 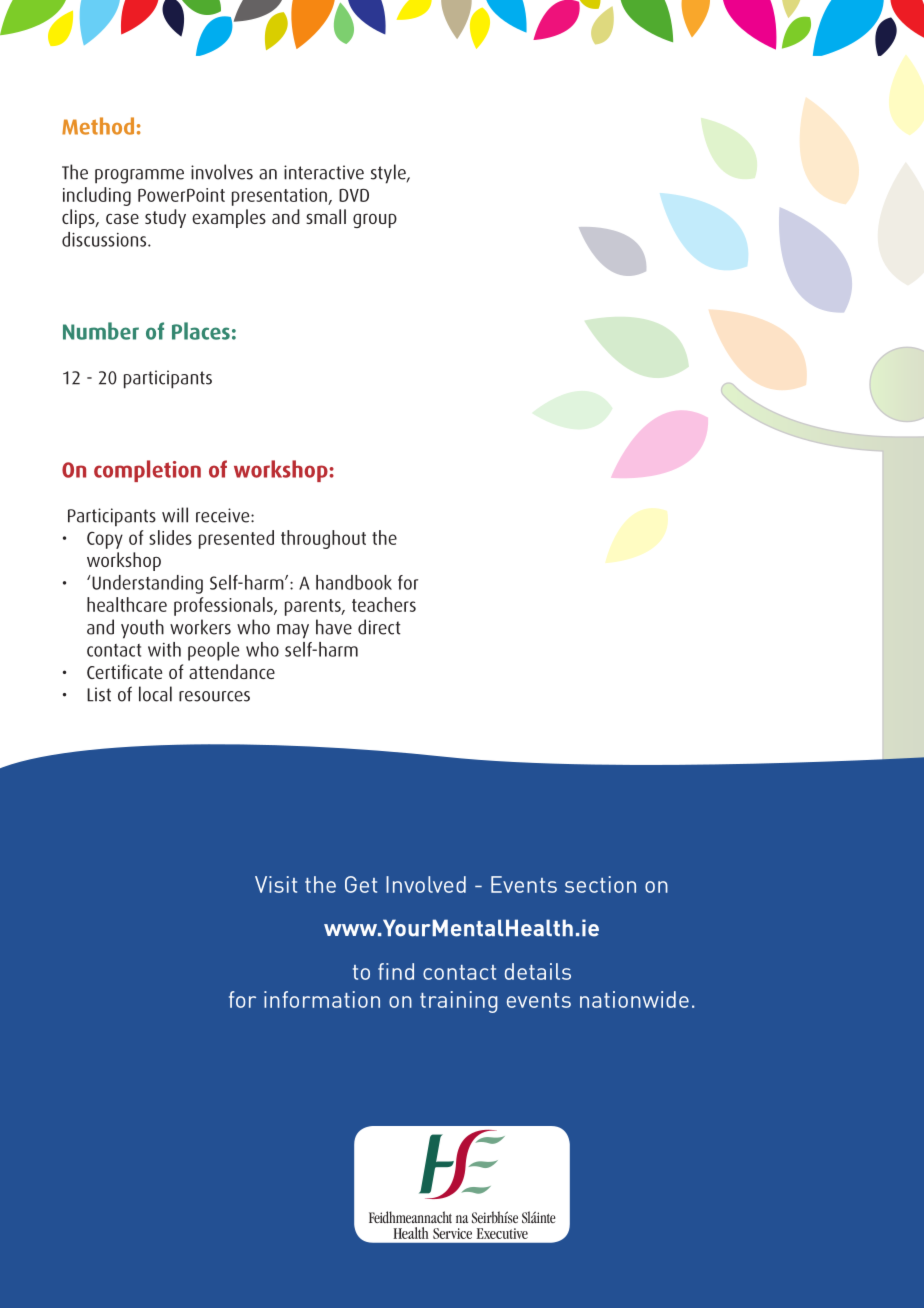 I want to click on slides, so click(x=170, y=537).
